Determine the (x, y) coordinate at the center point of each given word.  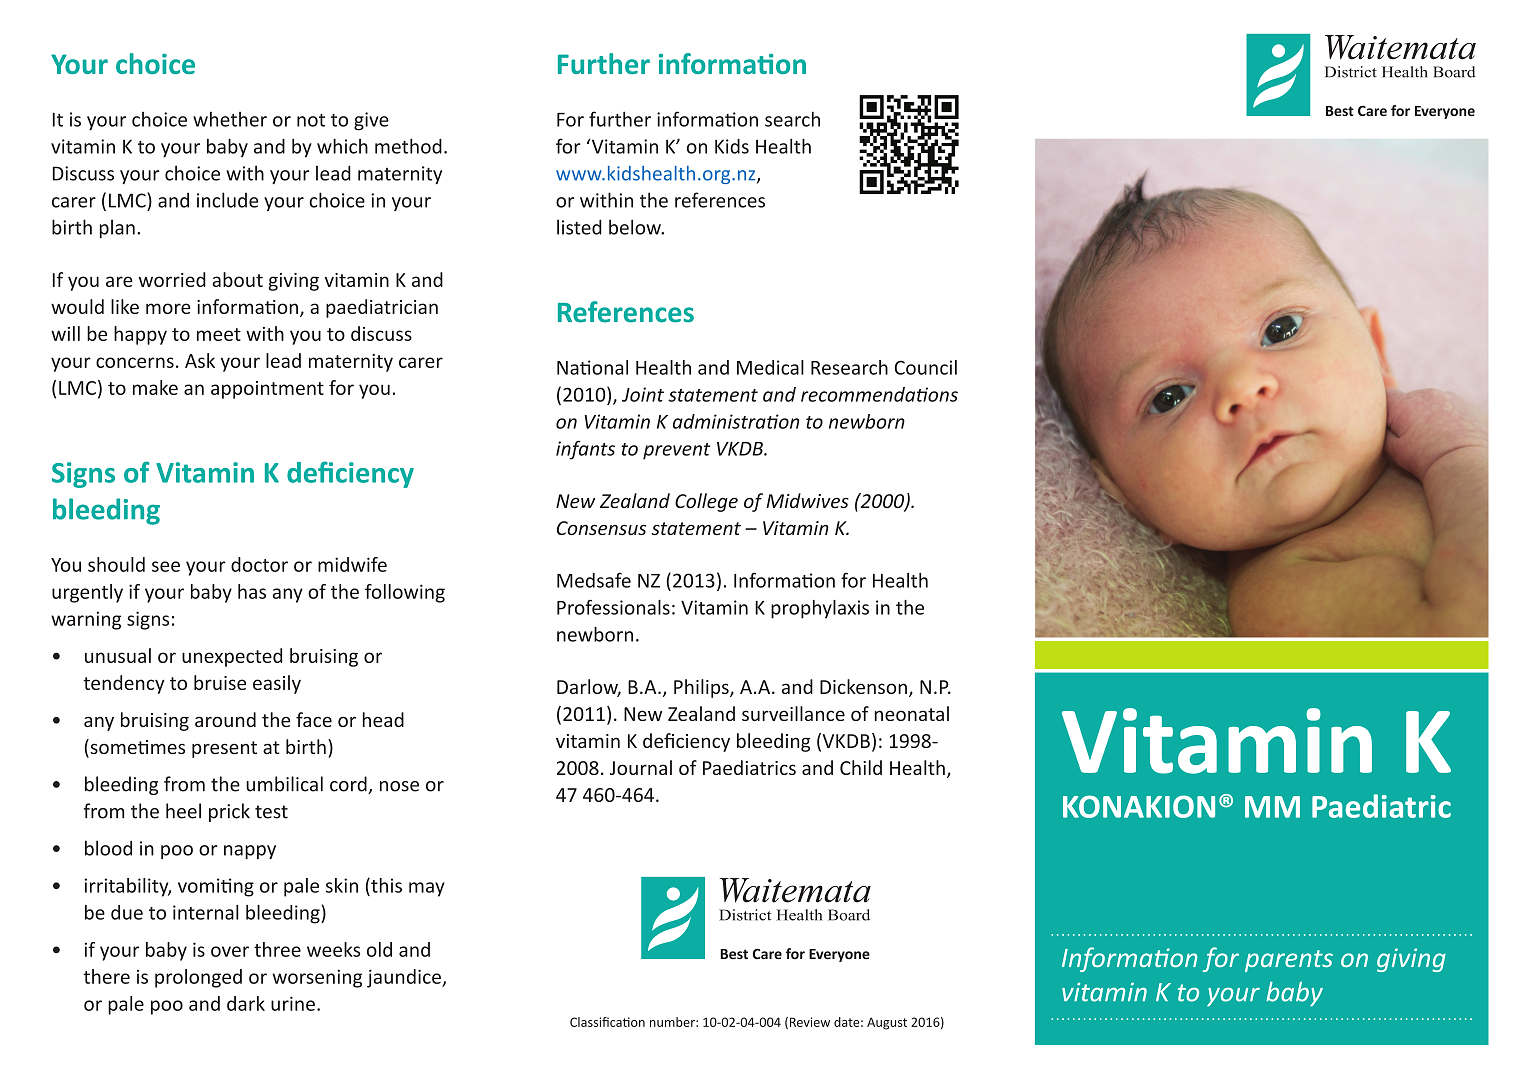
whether (230, 119)
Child (861, 767)
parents (1289, 961)
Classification (607, 1022)
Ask (200, 360)
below (636, 227)
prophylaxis (820, 609)
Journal (641, 767)
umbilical (284, 784)
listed (579, 227)
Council (926, 367)
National (592, 367)
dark (246, 1003)
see (166, 566)
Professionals (613, 607)
